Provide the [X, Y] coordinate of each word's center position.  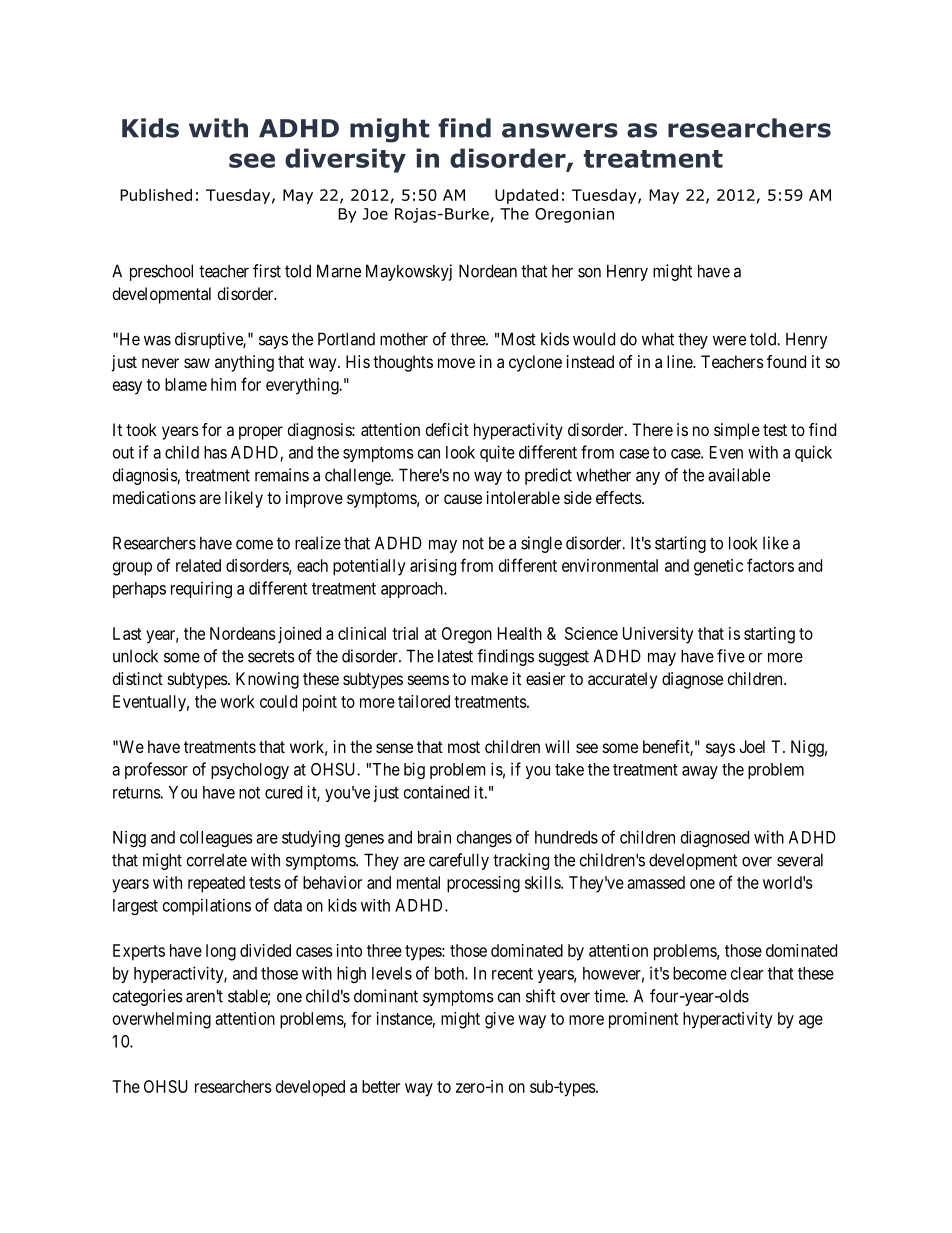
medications [154, 497]
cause [463, 499]
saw [197, 363]
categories [148, 997]
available [739, 475]
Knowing [267, 680]
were [729, 340]
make [489, 678]
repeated [216, 884]
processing [483, 884]
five [731, 656]
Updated [526, 196]
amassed [656, 882]
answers [560, 130]
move [456, 363]
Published [156, 195]
